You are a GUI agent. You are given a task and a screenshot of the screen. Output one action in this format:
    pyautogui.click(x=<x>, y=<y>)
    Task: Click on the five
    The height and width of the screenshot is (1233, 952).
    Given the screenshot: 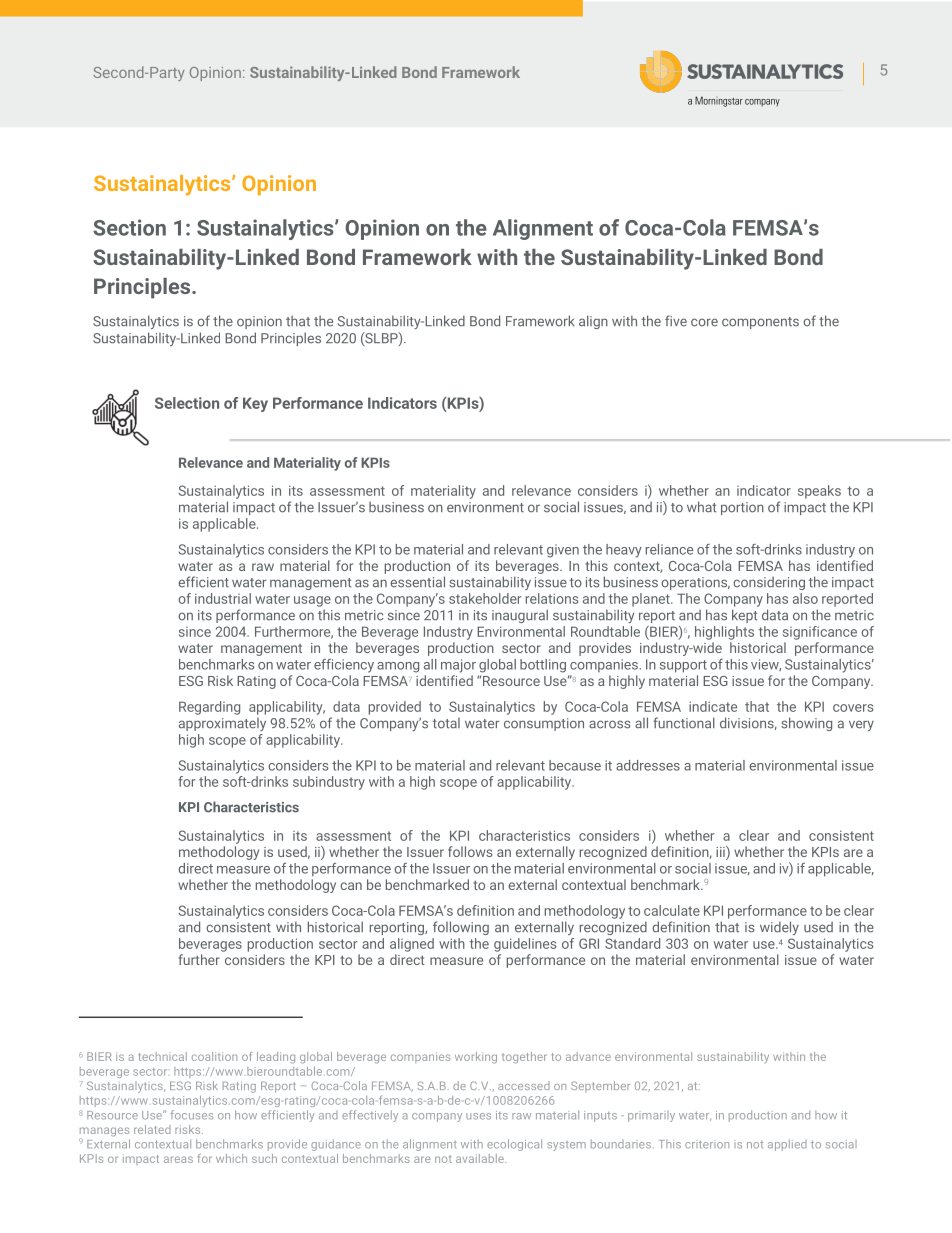 What is the action you would take?
    pyautogui.click(x=676, y=321)
